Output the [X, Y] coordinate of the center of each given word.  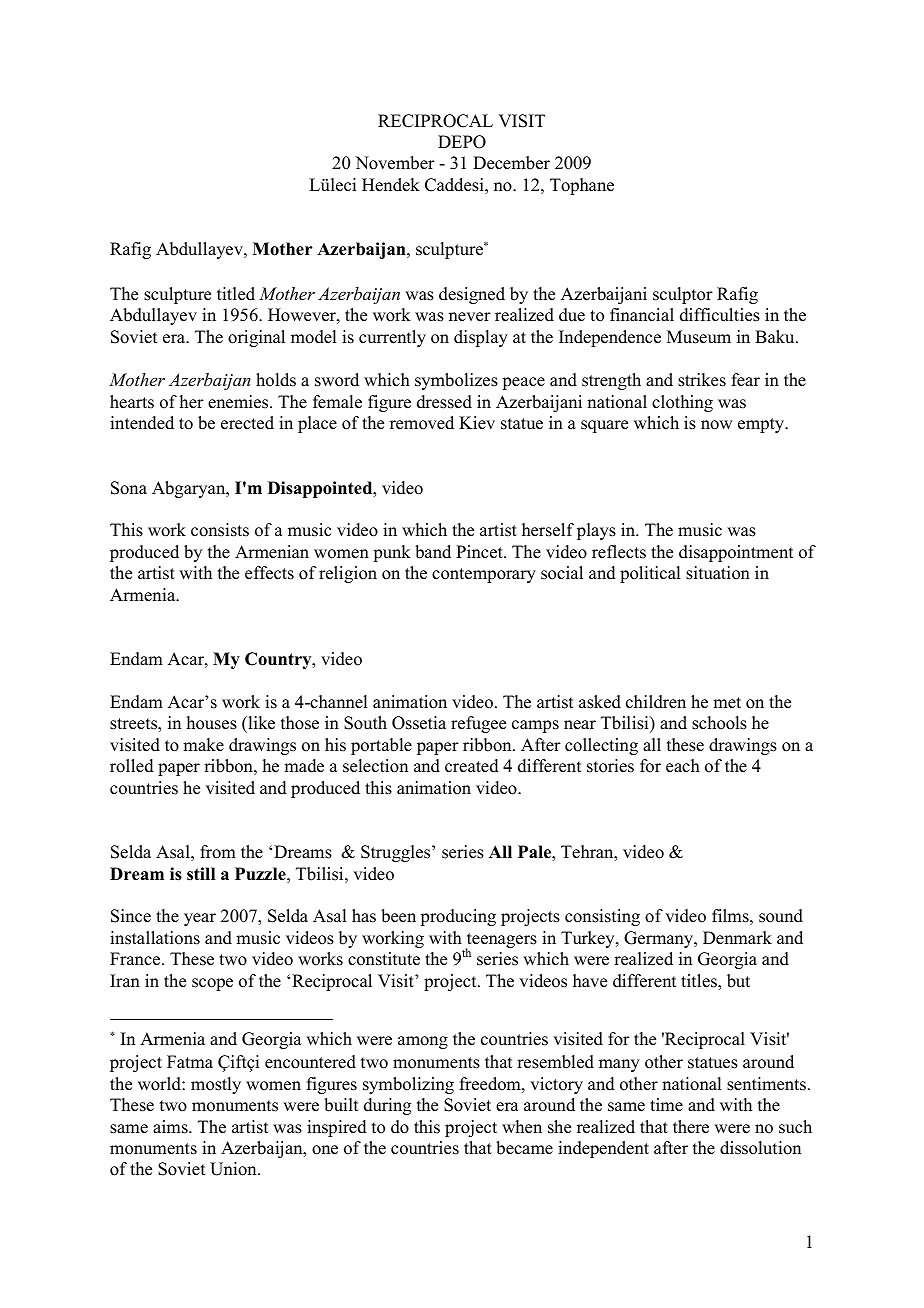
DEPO [462, 142]
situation [718, 573]
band [433, 552]
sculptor [683, 295]
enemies [239, 402]
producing [458, 917]
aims [171, 1127]
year [200, 919]
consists [220, 530]
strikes [702, 380]
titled [236, 294]
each [683, 766]
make [203, 745]
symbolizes [456, 381]
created [472, 766]
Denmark [737, 938]
